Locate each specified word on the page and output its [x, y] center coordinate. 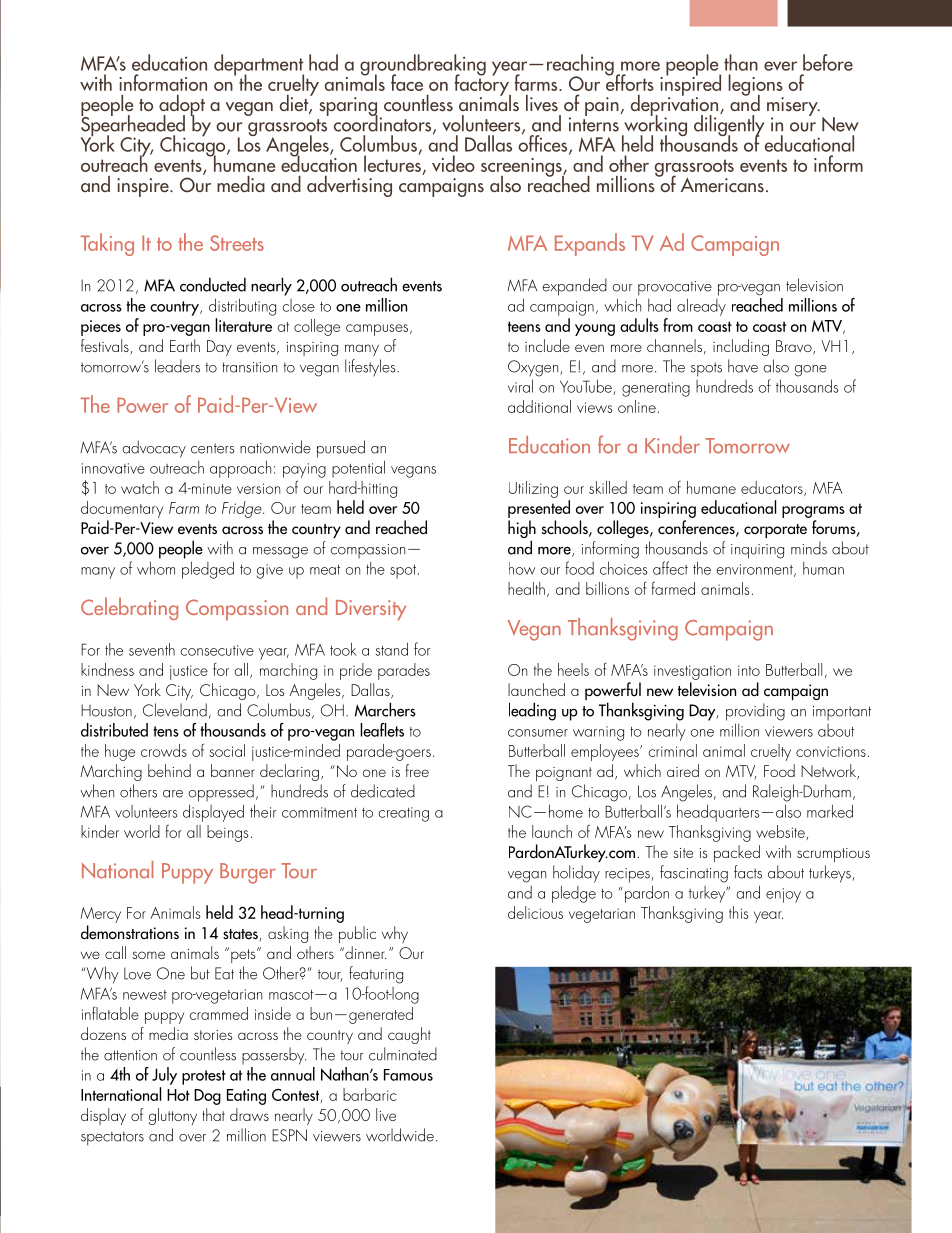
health [526, 588]
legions [756, 86]
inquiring [757, 551]
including [741, 347]
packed [737, 853]
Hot [178, 1095]
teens [524, 326]
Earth [185, 345]
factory [482, 85]
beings [227, 833]
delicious [535, 912]
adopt [182, 107]
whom [156, 568]
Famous [408, 1075]
